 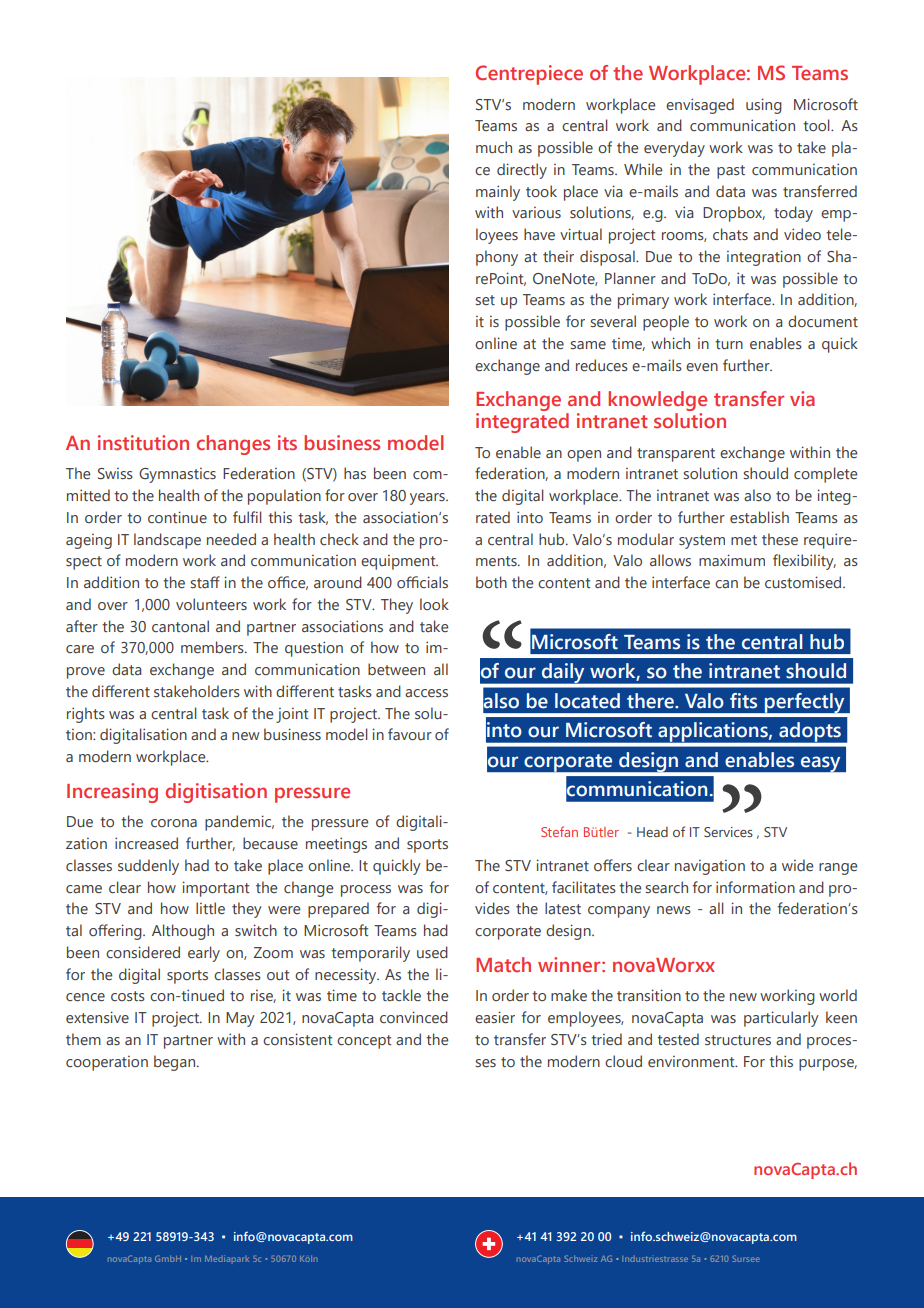 I want to click on staff, so click(x=205, y=582).
